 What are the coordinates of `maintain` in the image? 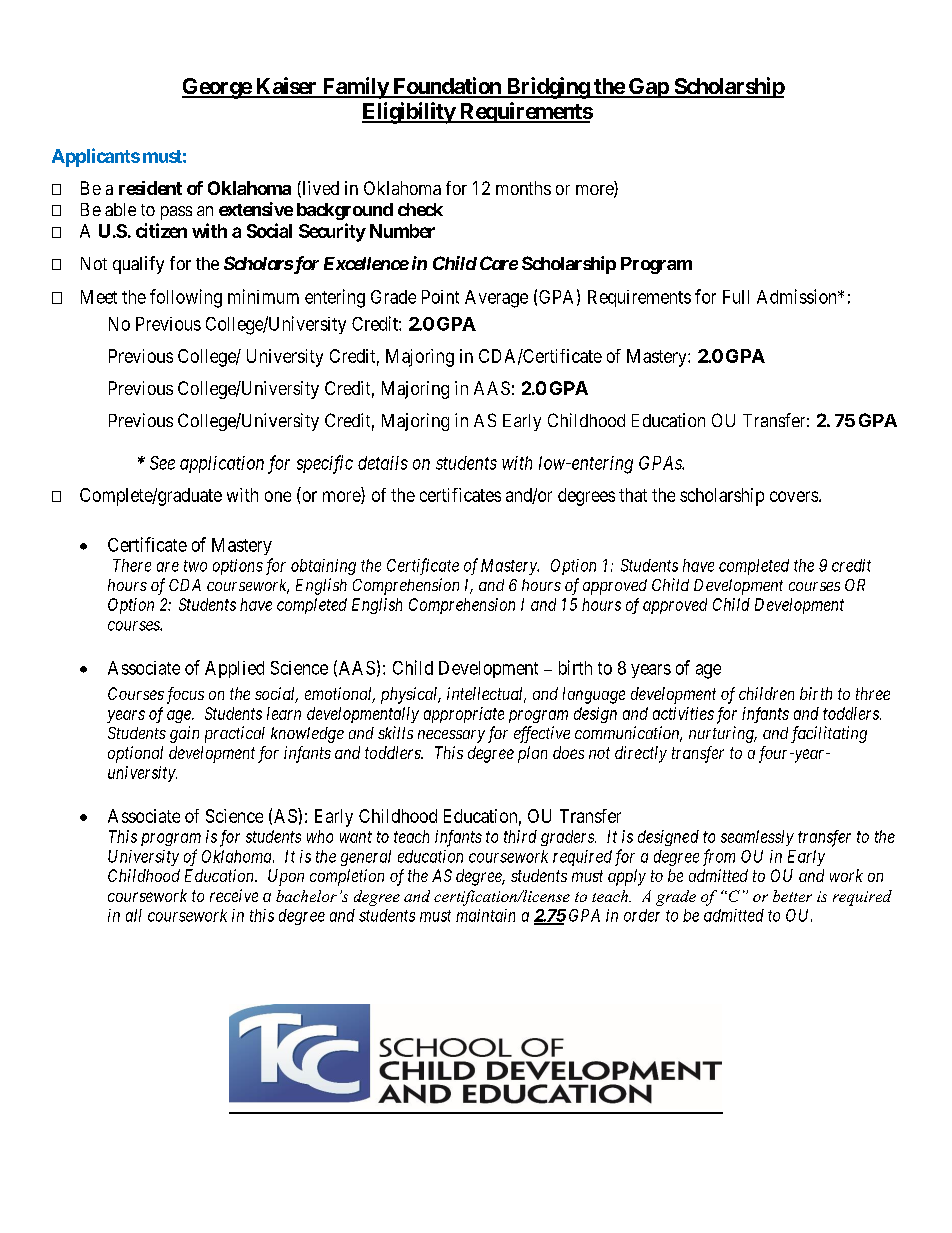 It's located at (485, 915).
